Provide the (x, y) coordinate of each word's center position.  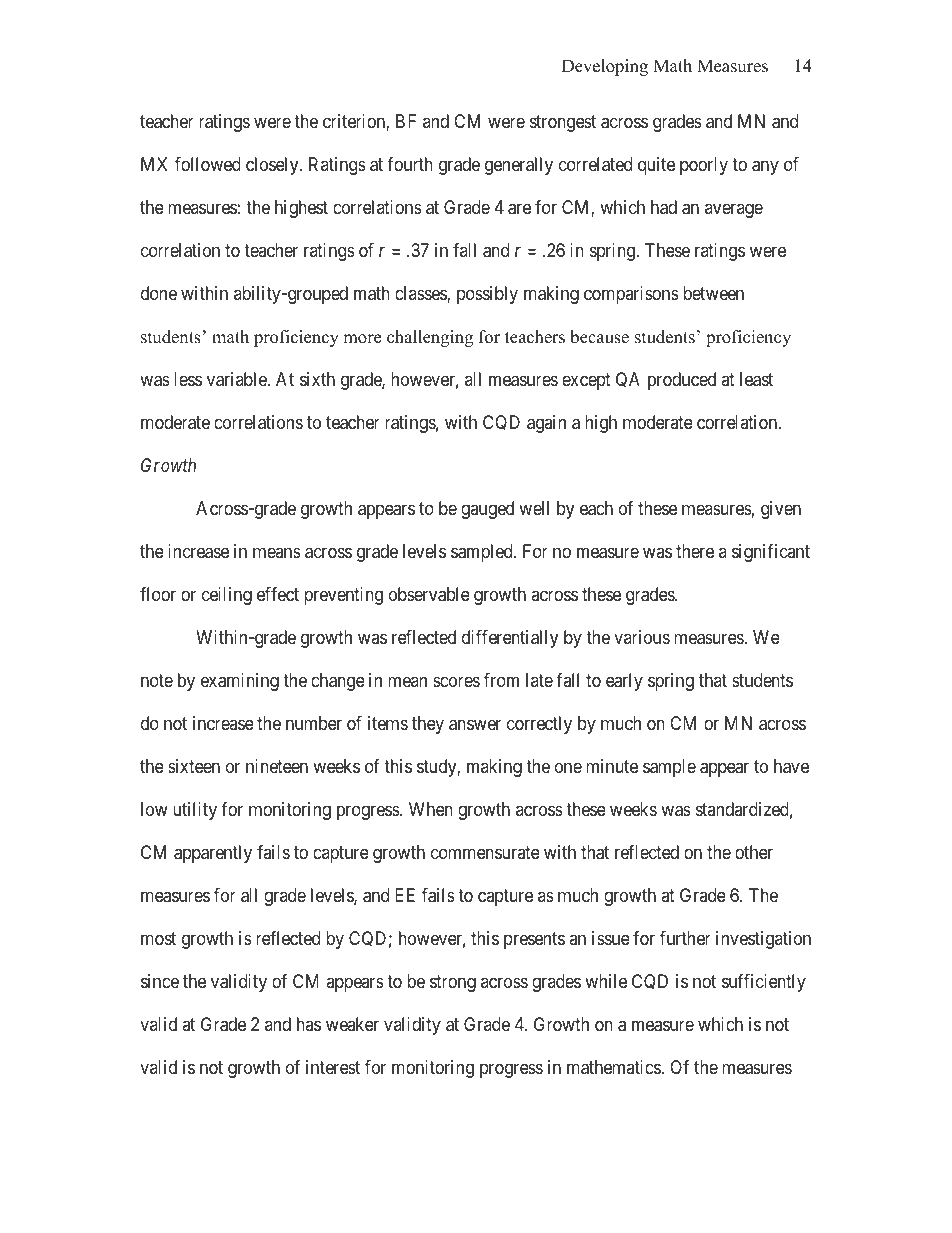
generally (519, 166)
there (695, 551)
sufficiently (764, 983)
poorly (704, 166)
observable (429, 594)
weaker (352, 1024)
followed (208, 164)
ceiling (227, 596)
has (309, 1024)
